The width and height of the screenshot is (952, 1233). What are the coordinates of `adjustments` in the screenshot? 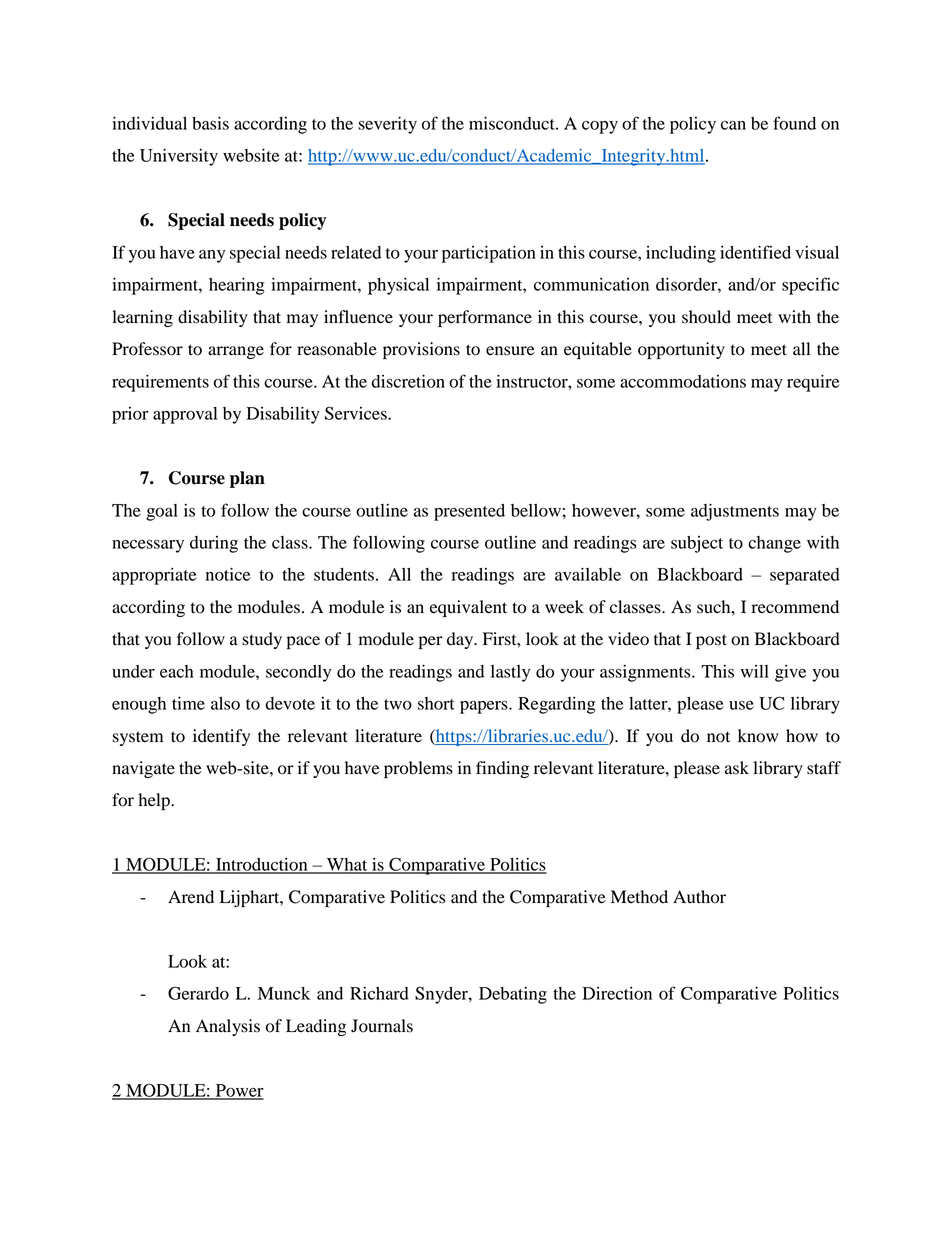 It's located at (735, 512).
